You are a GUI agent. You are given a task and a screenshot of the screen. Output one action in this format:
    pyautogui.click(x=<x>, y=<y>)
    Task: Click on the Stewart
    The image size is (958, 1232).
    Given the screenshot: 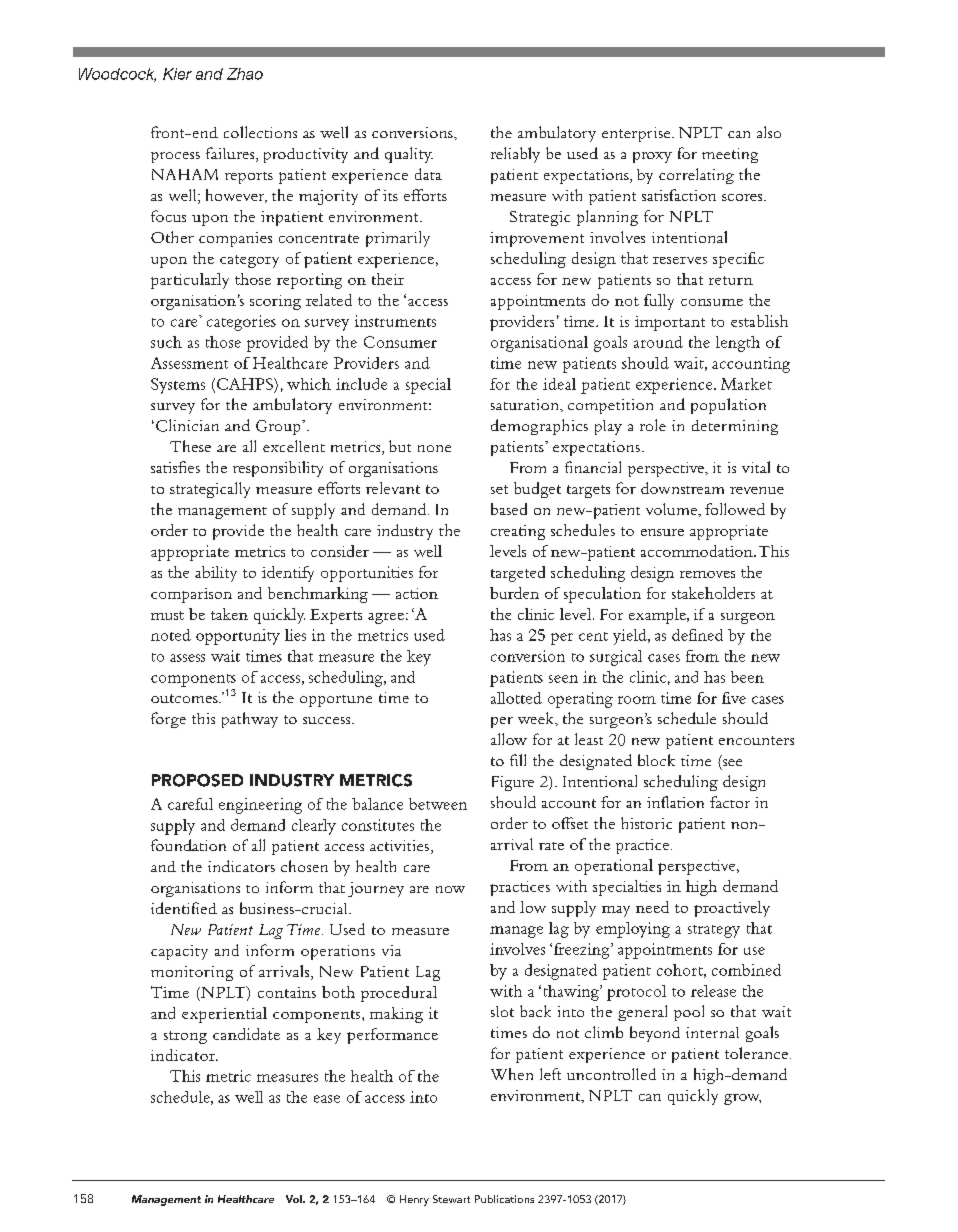 What is the action you would take?
    pyautogui.click(x=451, y=1199)
